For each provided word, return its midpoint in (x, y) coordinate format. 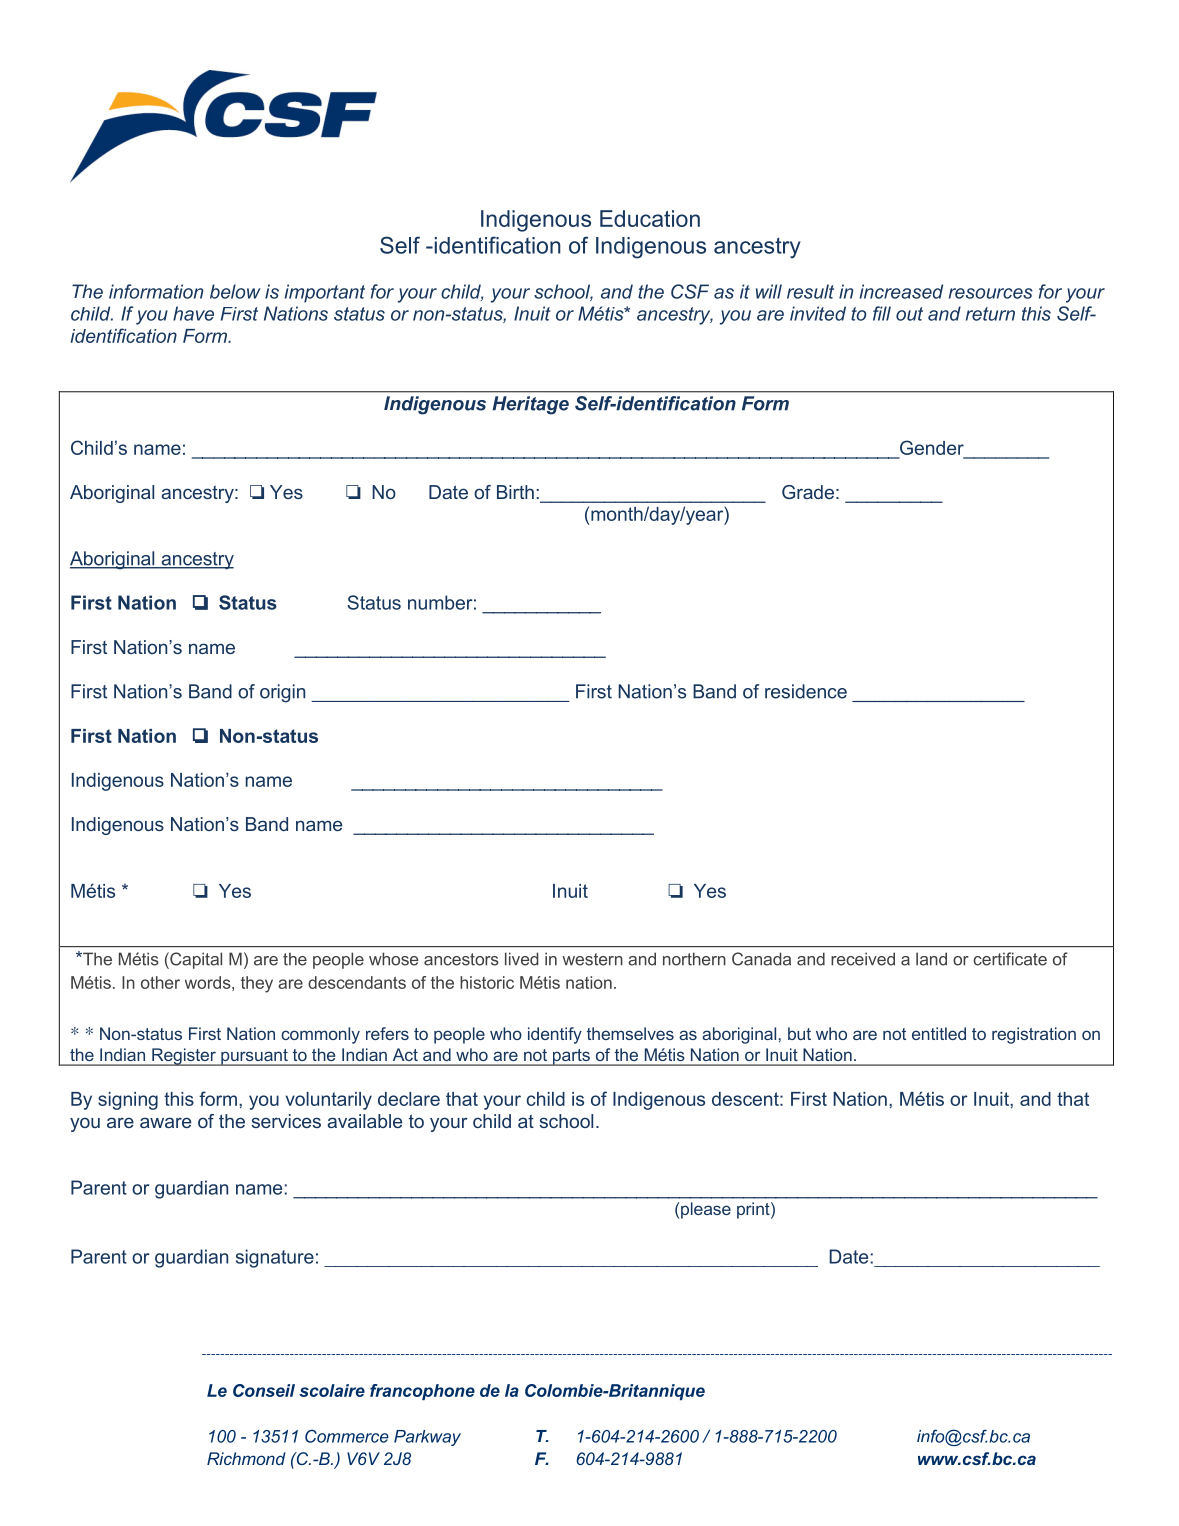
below (235, 291)
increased (901, 291)
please (706, 1210)
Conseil (264, 1390)
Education (650, 218)
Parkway (427, 1438)
